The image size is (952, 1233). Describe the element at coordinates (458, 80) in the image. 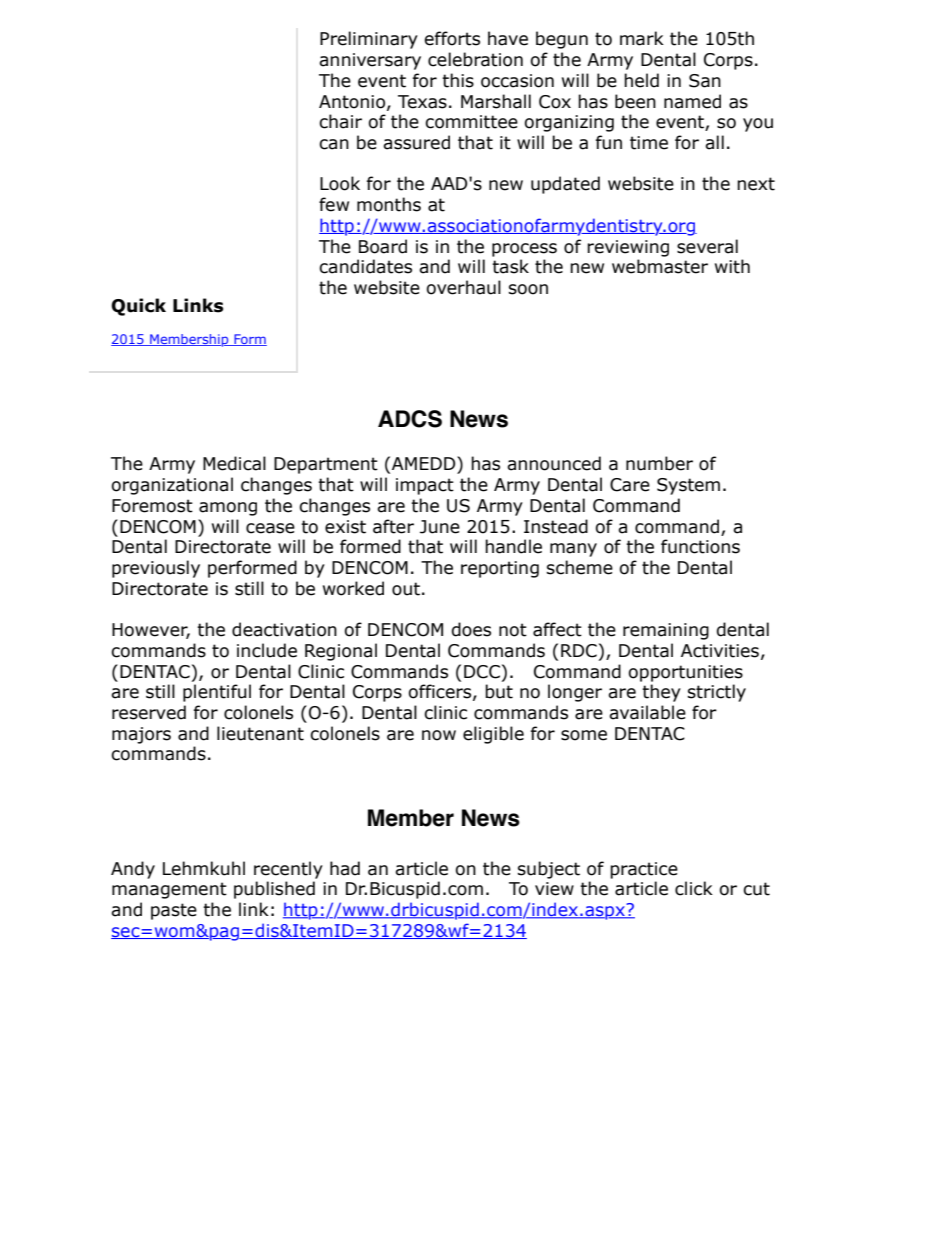

I see `this` at that location.
